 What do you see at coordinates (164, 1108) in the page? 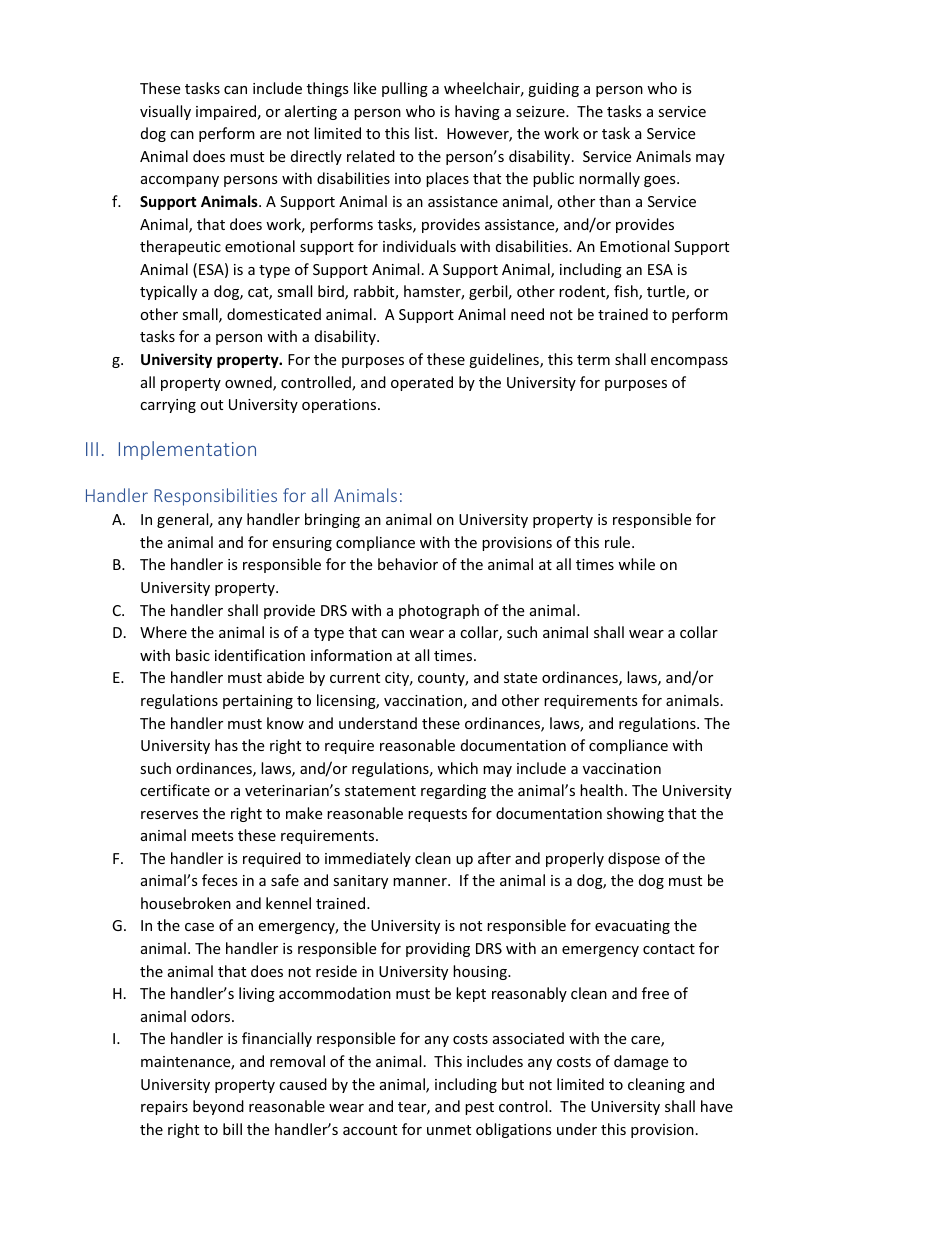
I see `repairs` at bounding box center [164, 1108].
